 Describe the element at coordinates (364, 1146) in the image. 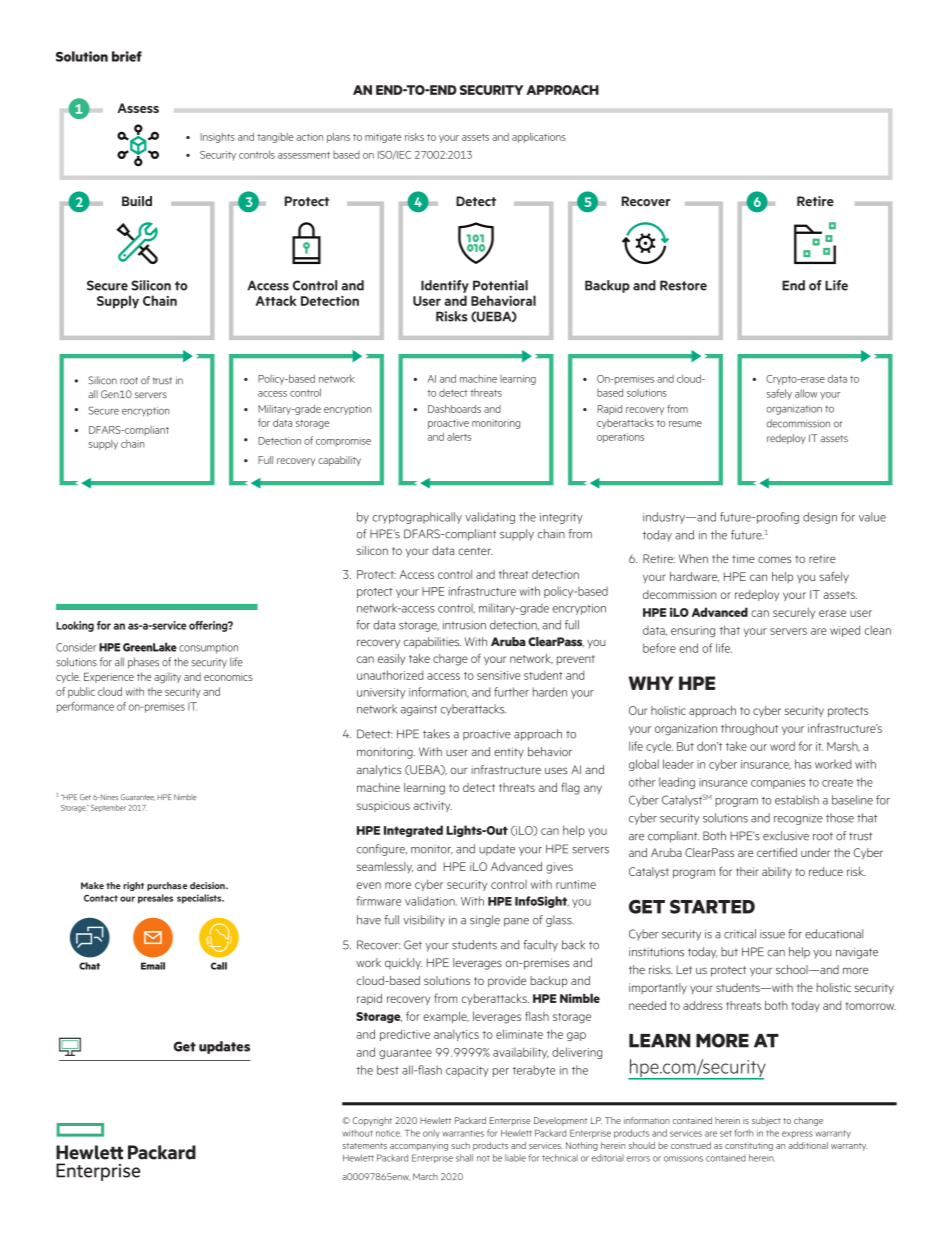

I see `statements` at that location.
